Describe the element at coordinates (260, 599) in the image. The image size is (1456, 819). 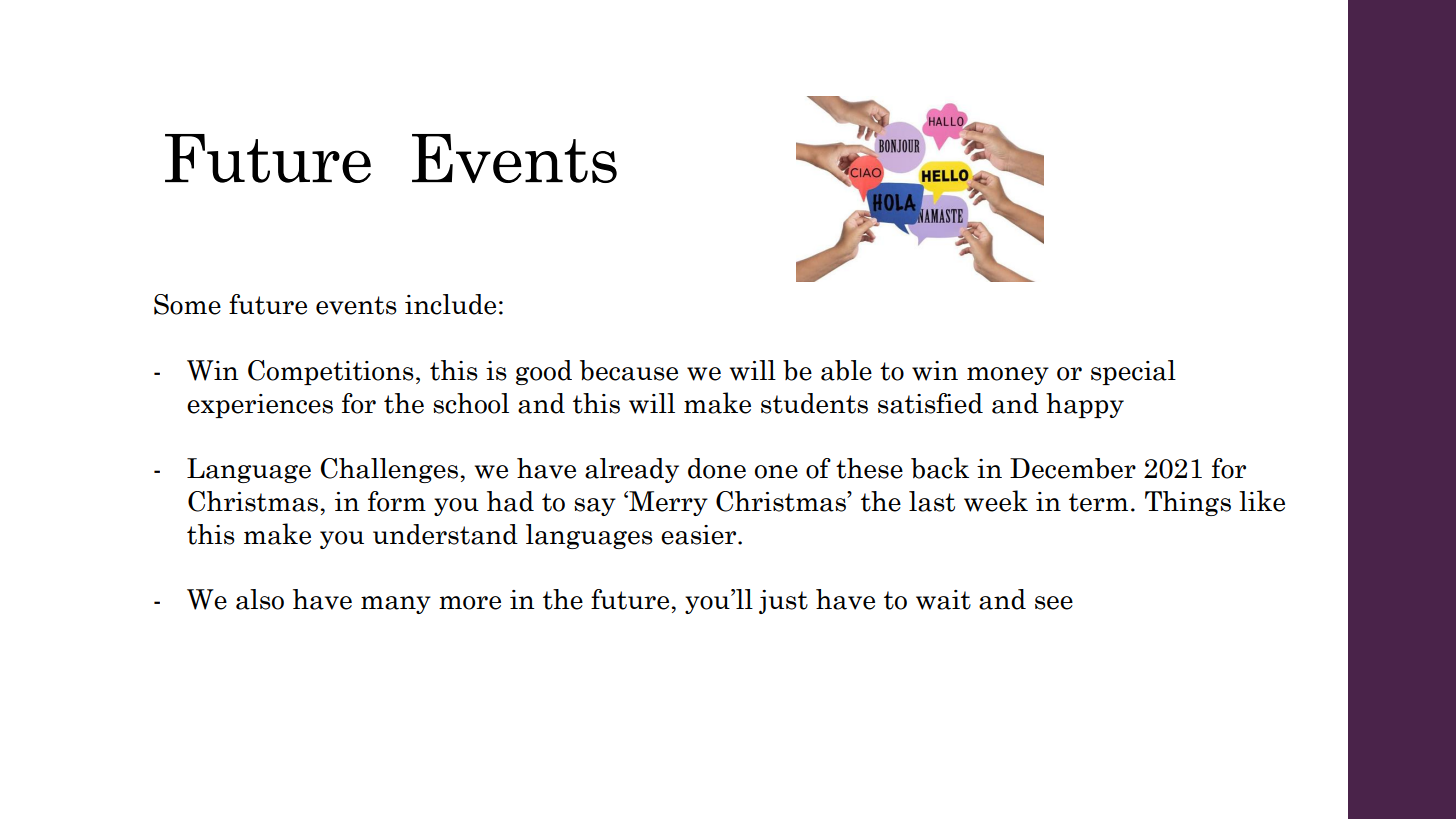
I see `also` at that location.
